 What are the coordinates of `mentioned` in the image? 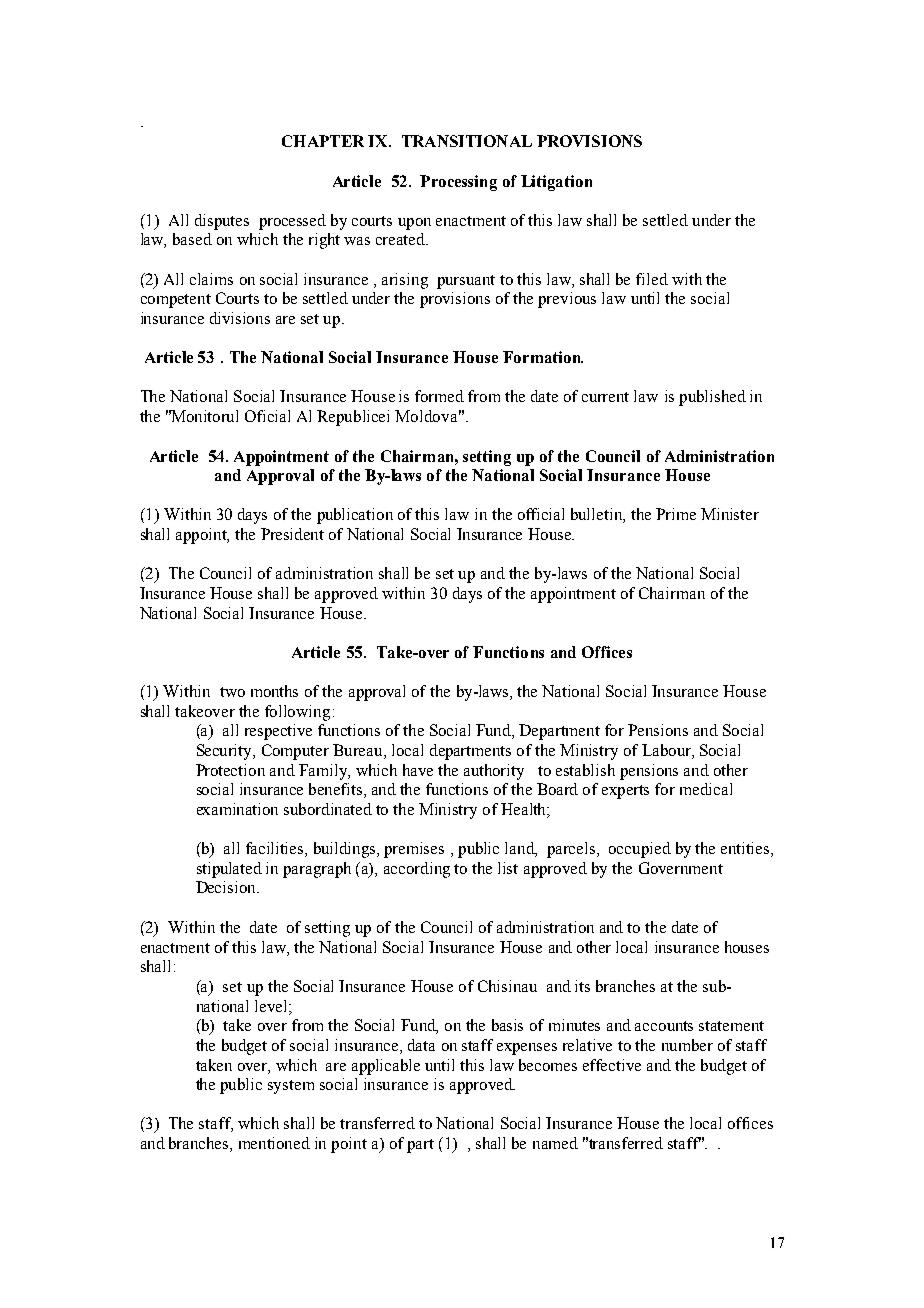 It's located at (274, 1143).
